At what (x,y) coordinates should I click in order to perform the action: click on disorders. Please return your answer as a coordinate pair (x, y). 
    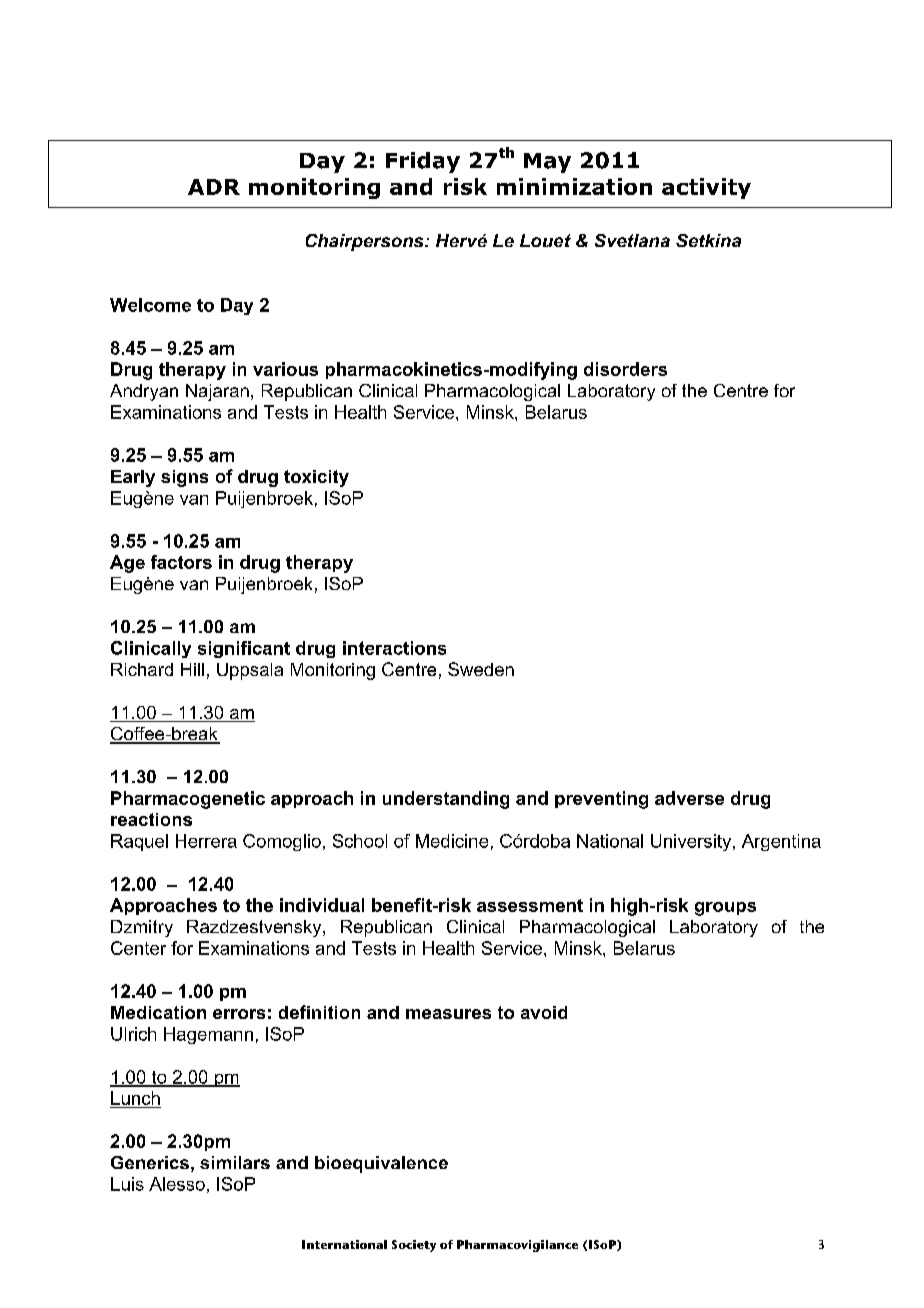
    Looking at the image, I should click on (625, 369).
